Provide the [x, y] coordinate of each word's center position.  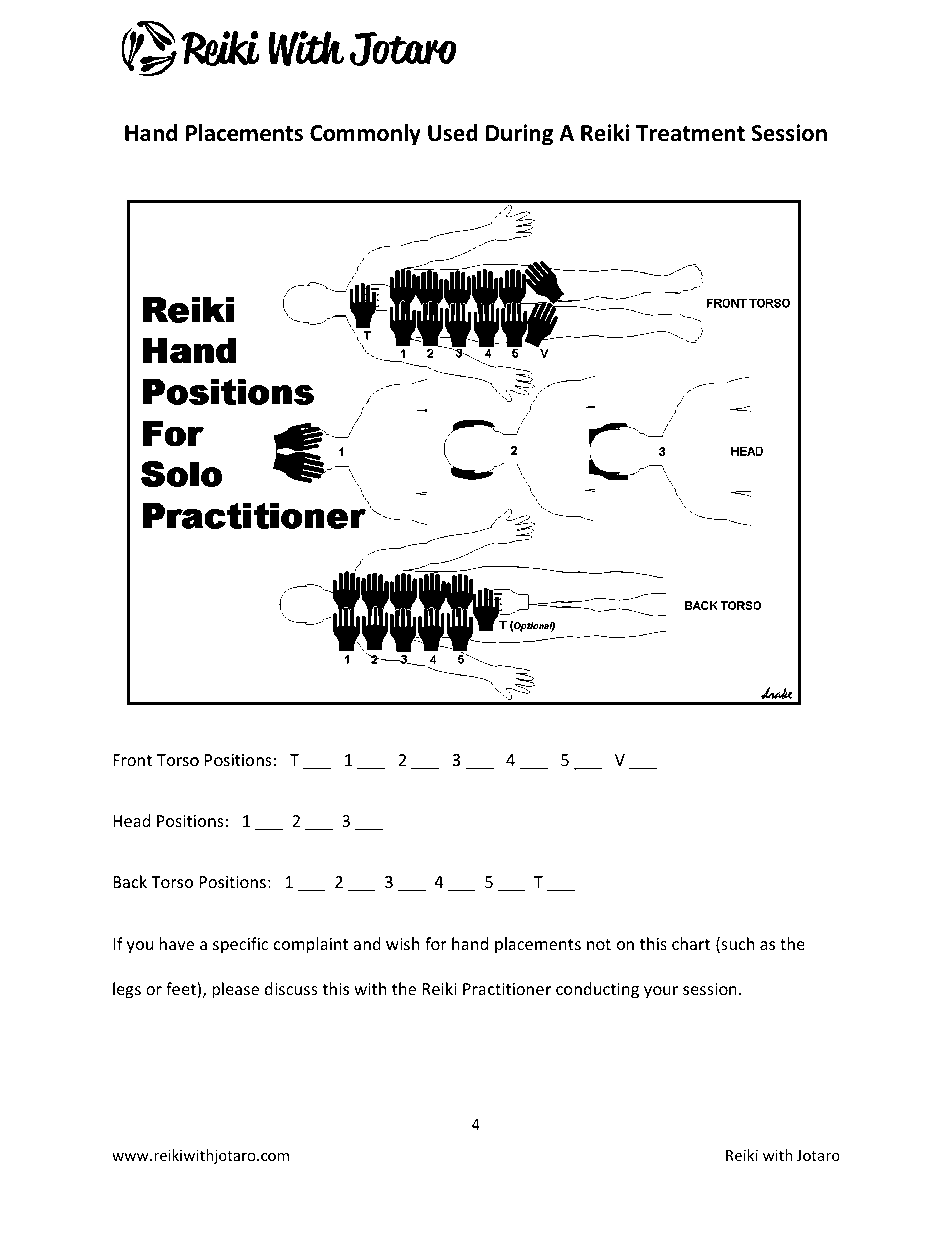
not [599, 944]
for [436, 943]
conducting [597, 990]
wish [403, 942]
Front [132, 760]
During [519, 135]
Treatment [690, 133]
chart [691, 943]
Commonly [365, 135]
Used [453, 133]
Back [130, 881]
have [177, 943]
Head [131, 820]
